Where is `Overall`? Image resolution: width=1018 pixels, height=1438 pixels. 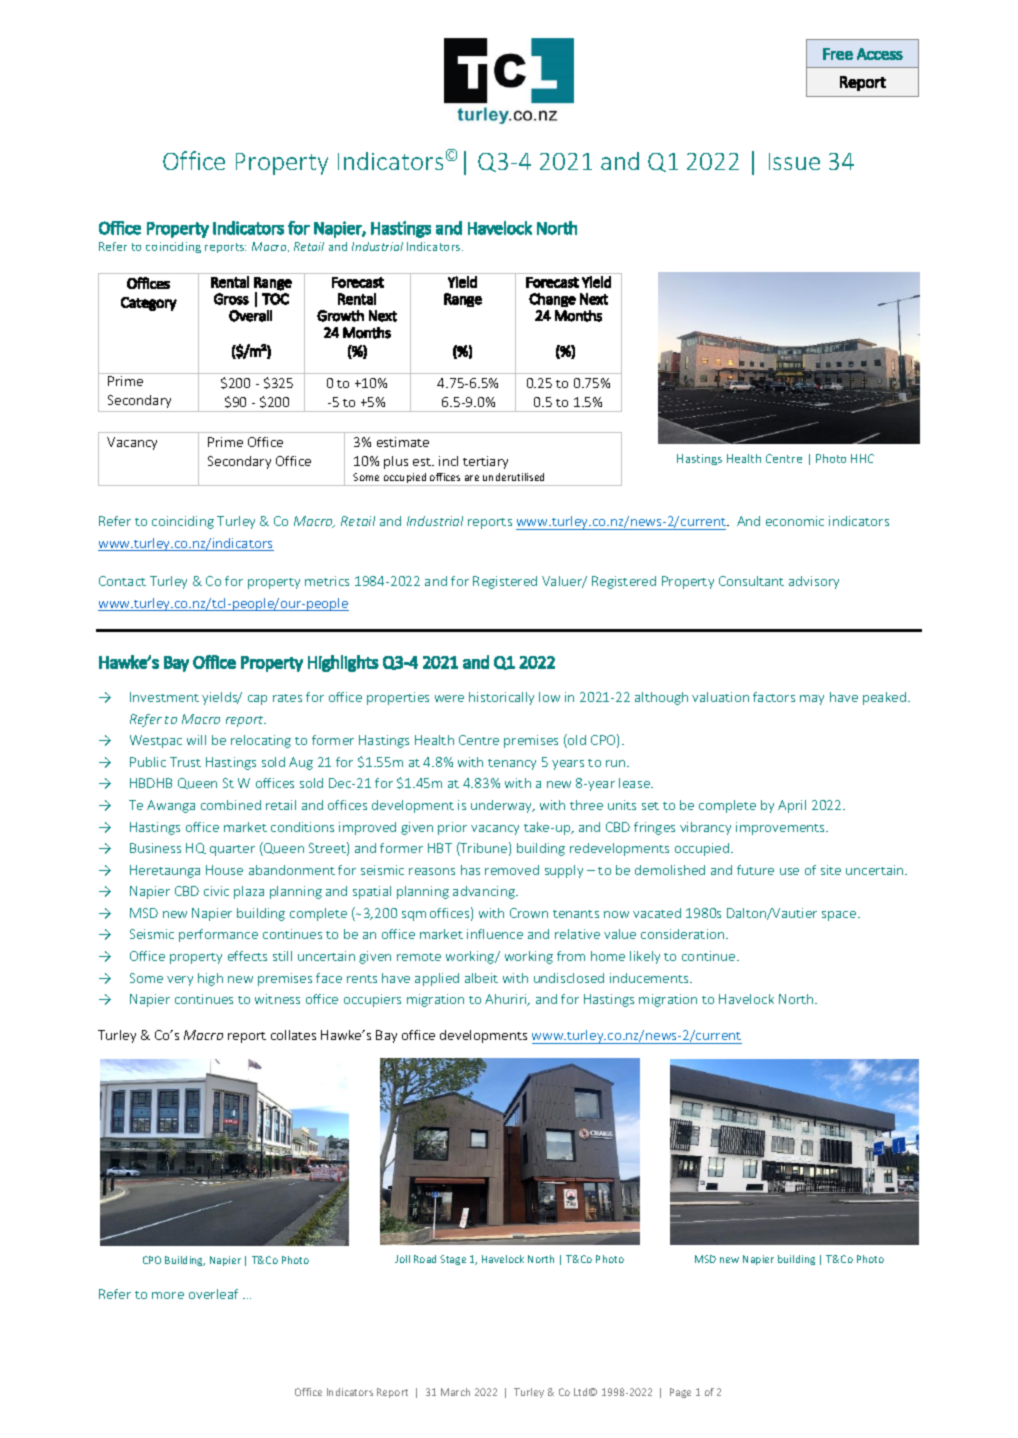
Overall is located at coordinates (250, 316).
